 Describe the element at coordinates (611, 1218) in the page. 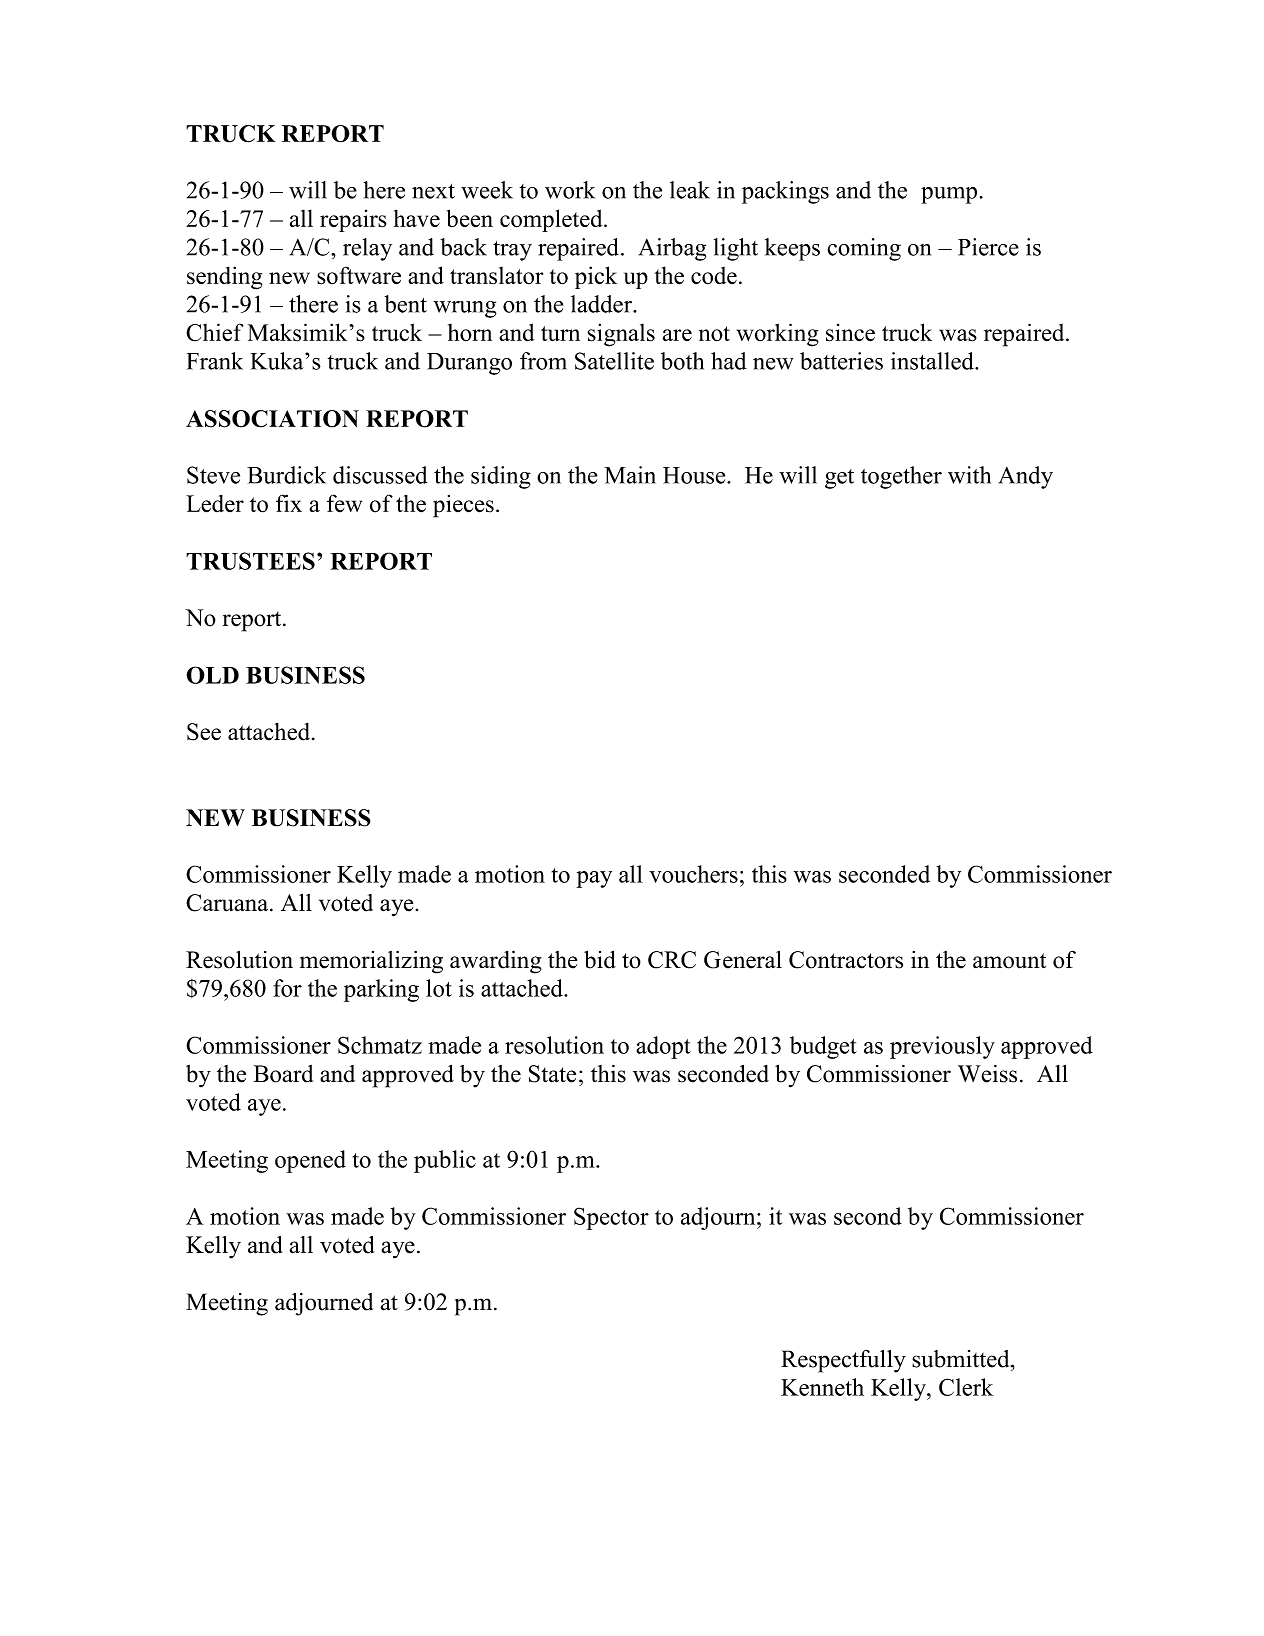

I see `Spector` at that location.
